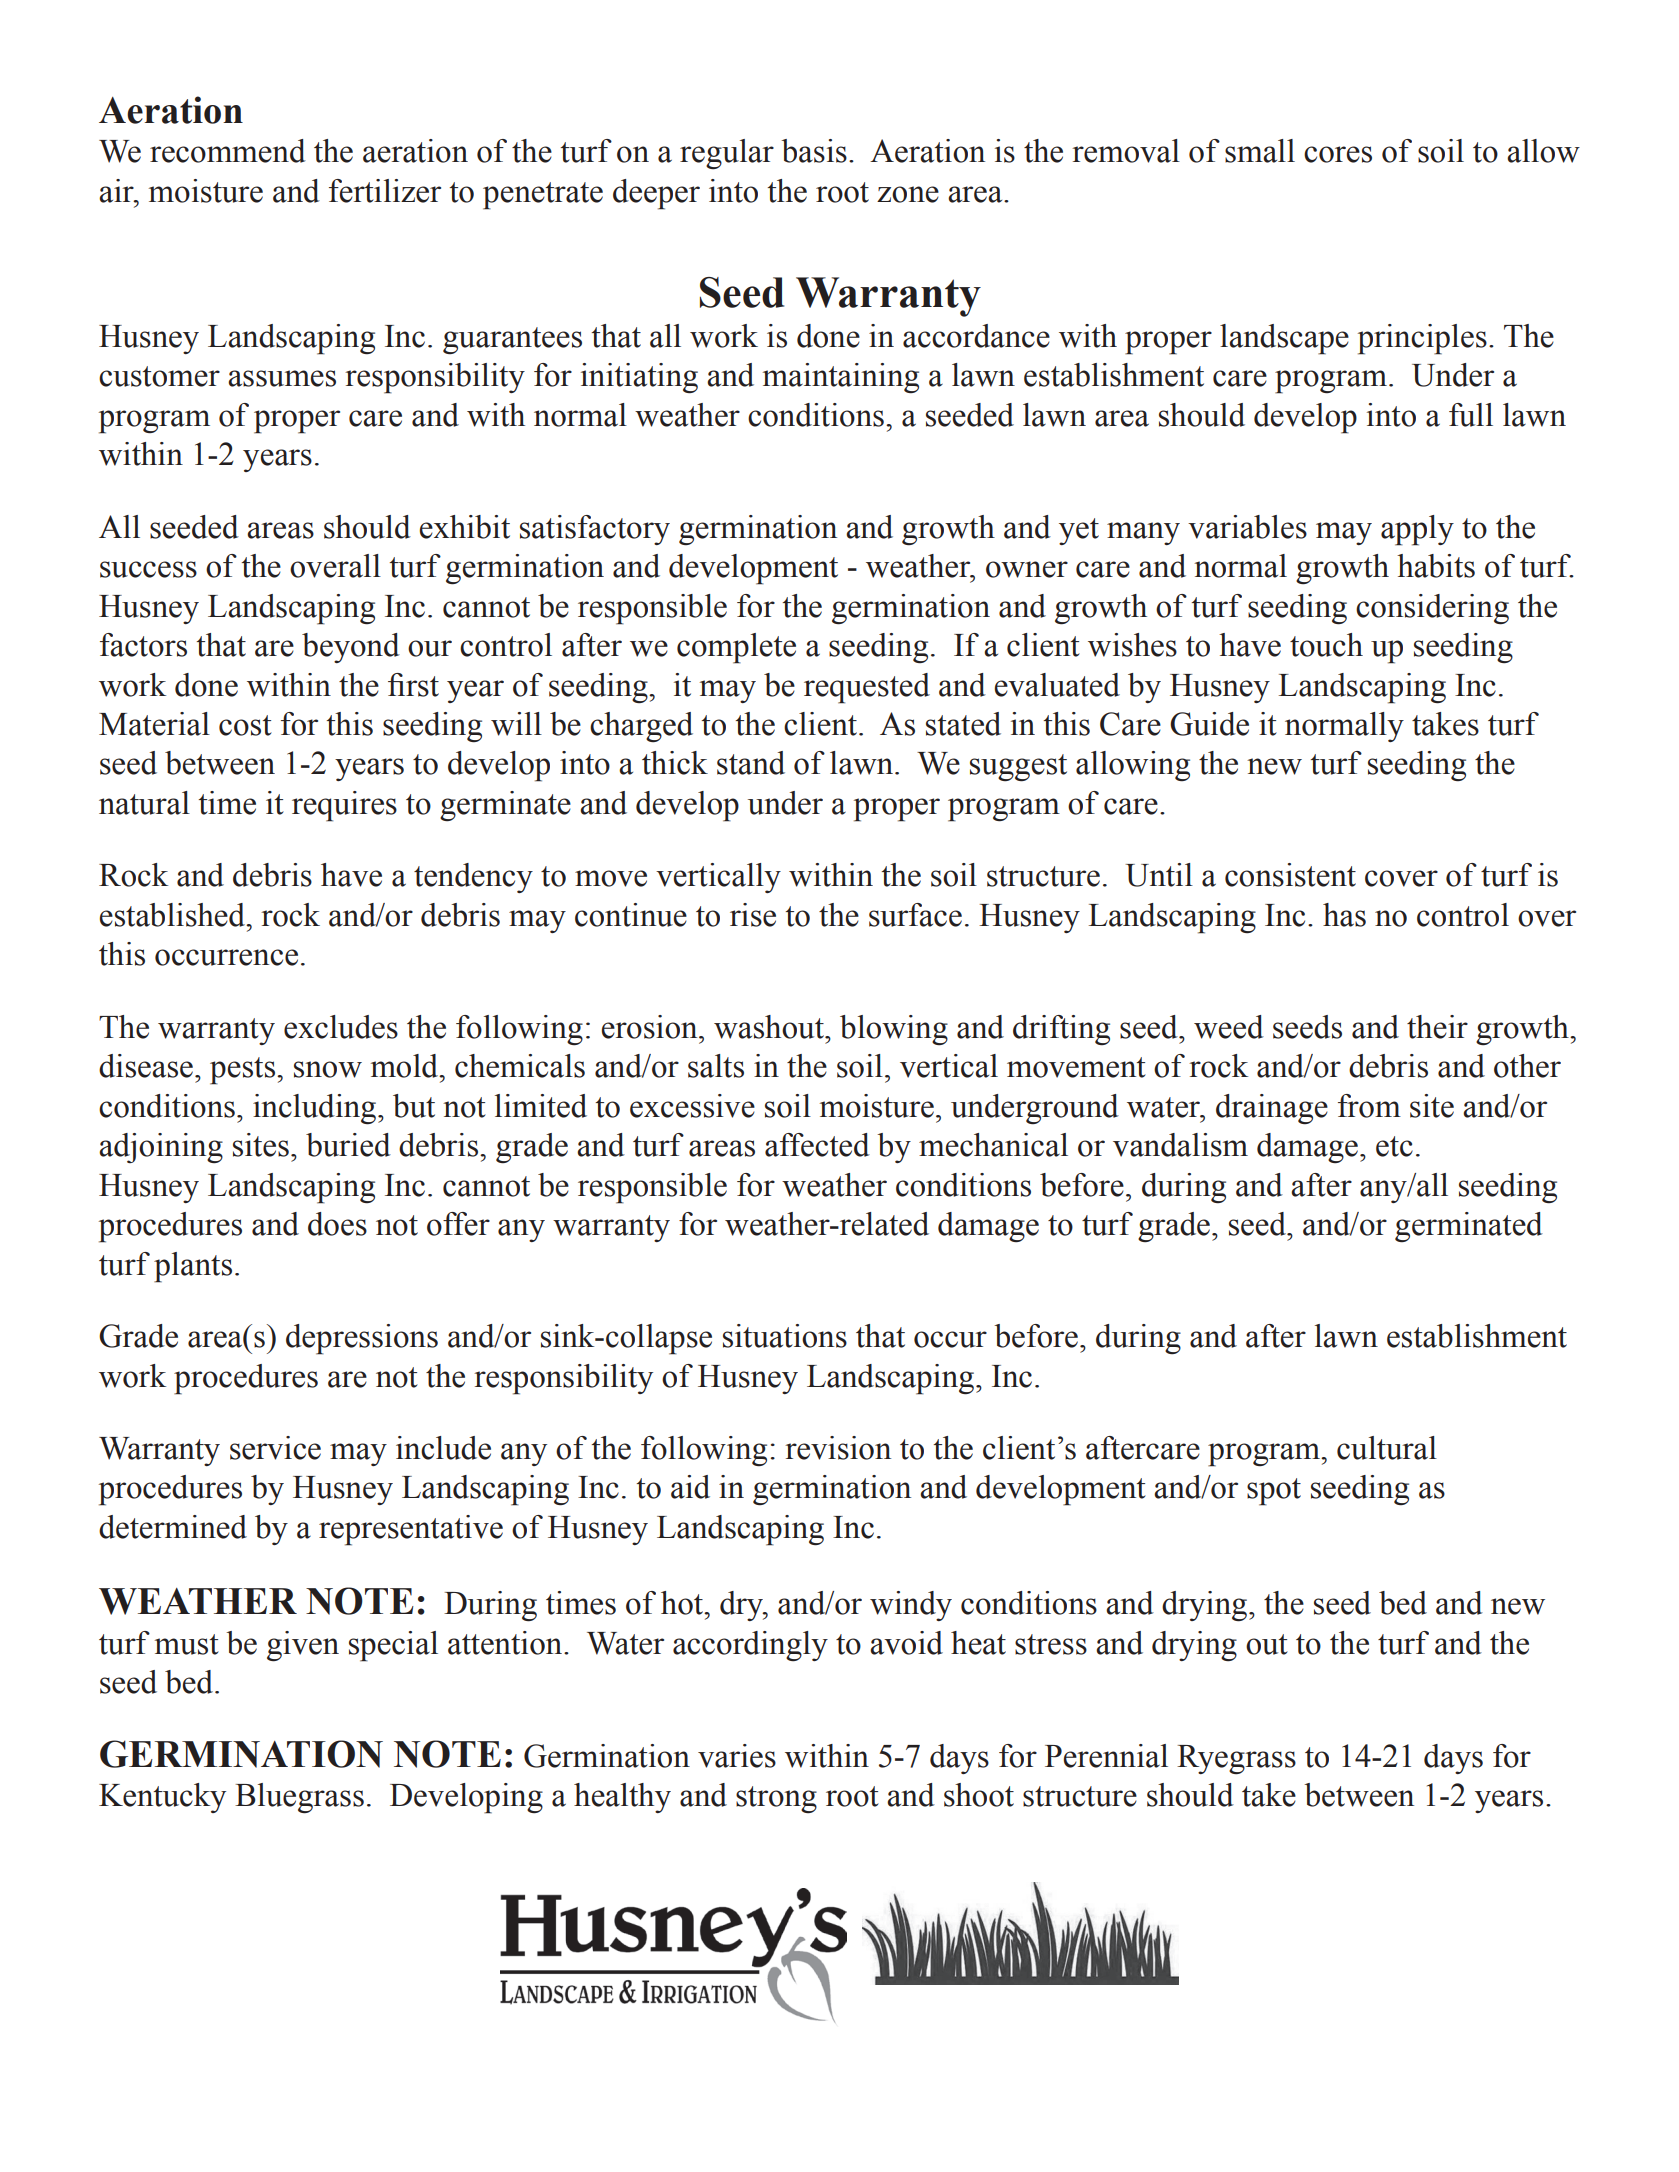 The image size is (1679, 2172). What do you see at coordinates (737, 1756) in the screenshot?
I see `varies` at bounding box center [737, 1756].
